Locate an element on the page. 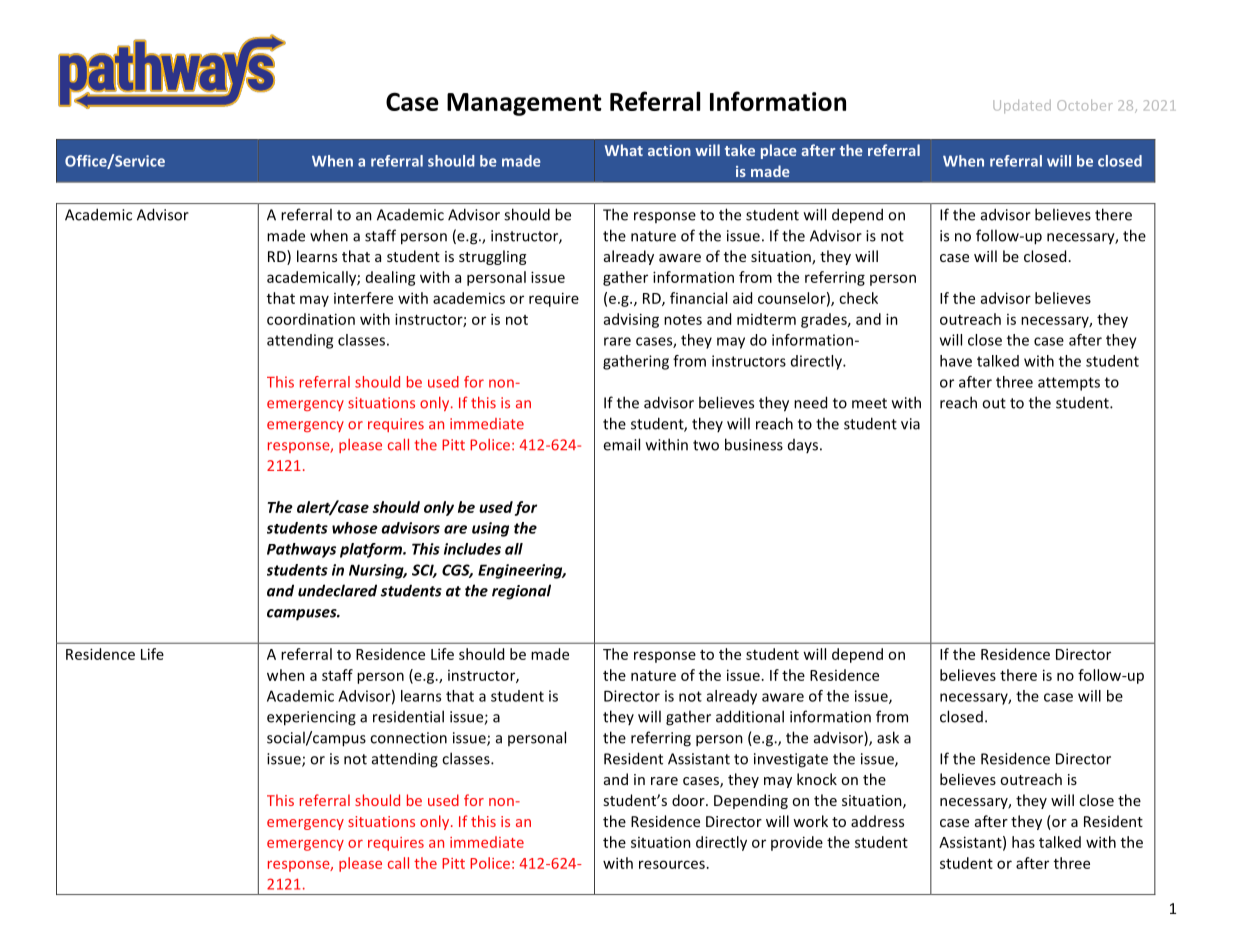  Management is located at coordinates (524, 104).
